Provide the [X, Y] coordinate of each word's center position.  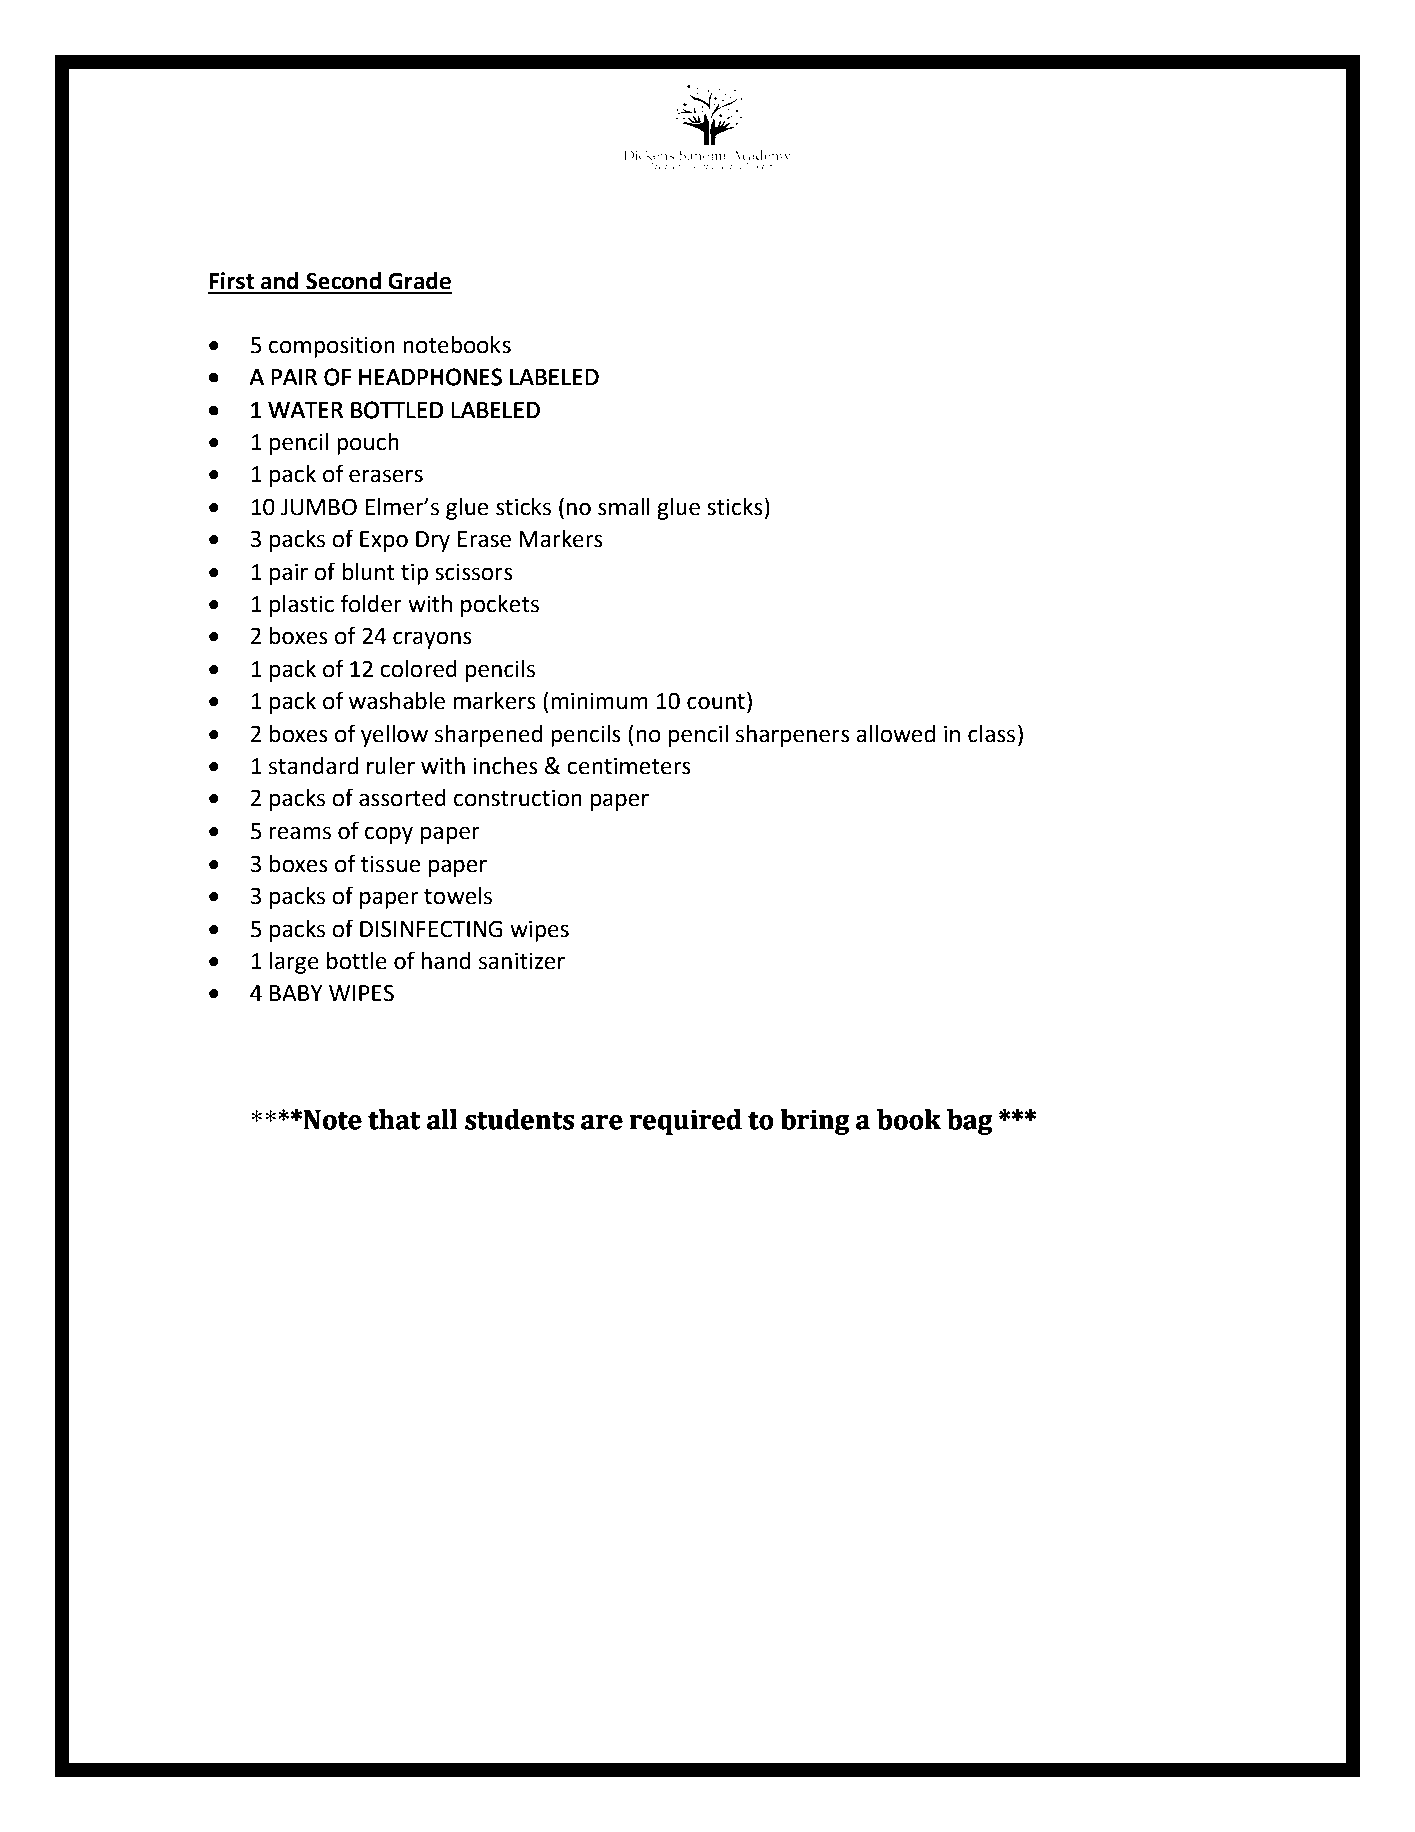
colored [418, 669]
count [716, 702]
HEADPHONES [430, 377]
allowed [895, 734]
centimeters [629, 766]
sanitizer [522, 961]
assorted [402, 798]
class [991, 734]
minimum [599, 701]
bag [969, 1122]
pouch [368, 444]
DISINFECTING [431, 929]
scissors [474, 572]
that [394, 1119]
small [624, 507]
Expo [384, 541]
